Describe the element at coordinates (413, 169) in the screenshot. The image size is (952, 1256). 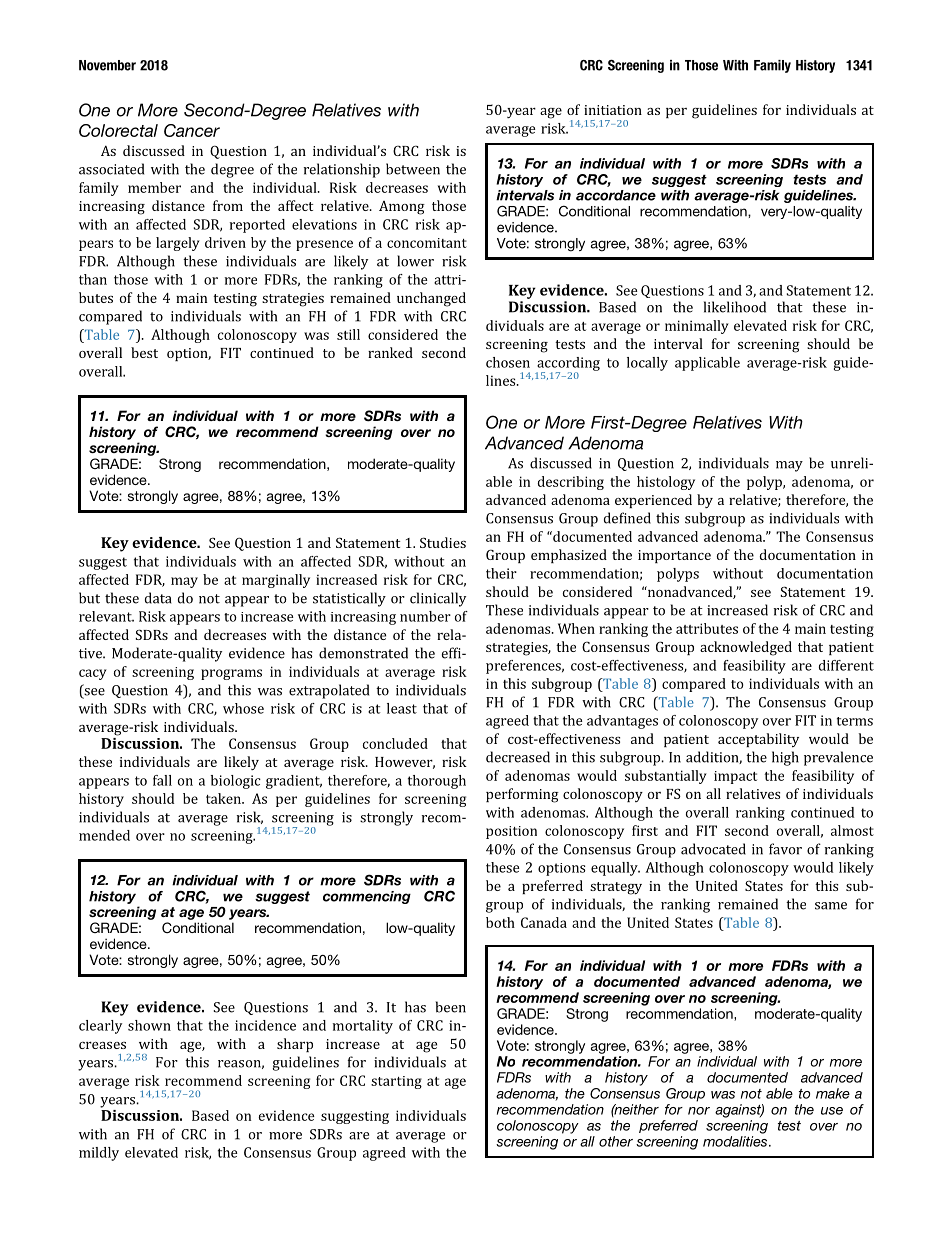
I see `between` at that location.
